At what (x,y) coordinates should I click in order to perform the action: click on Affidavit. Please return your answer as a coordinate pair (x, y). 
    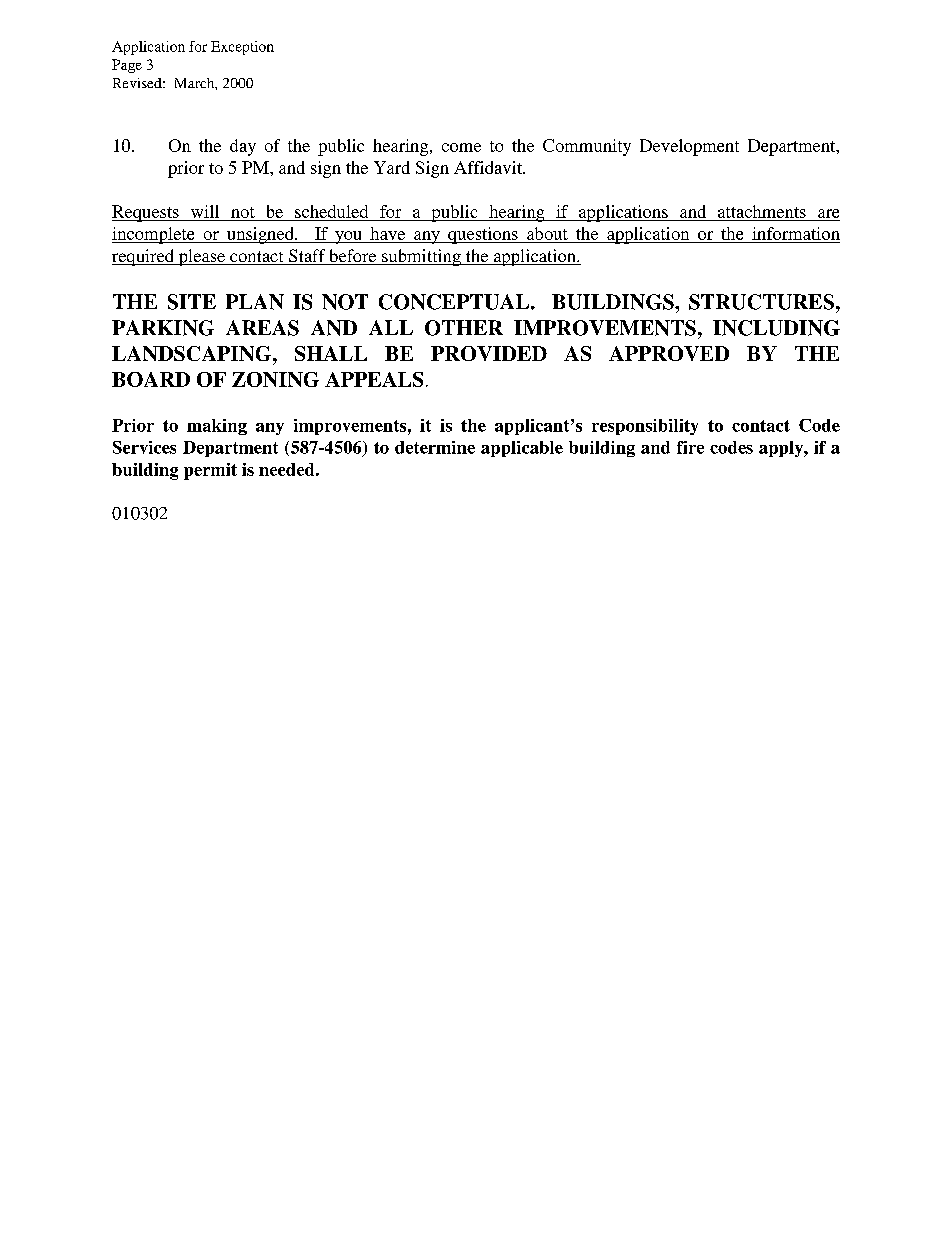
    Looking at the image, I should click on (489, 167).
